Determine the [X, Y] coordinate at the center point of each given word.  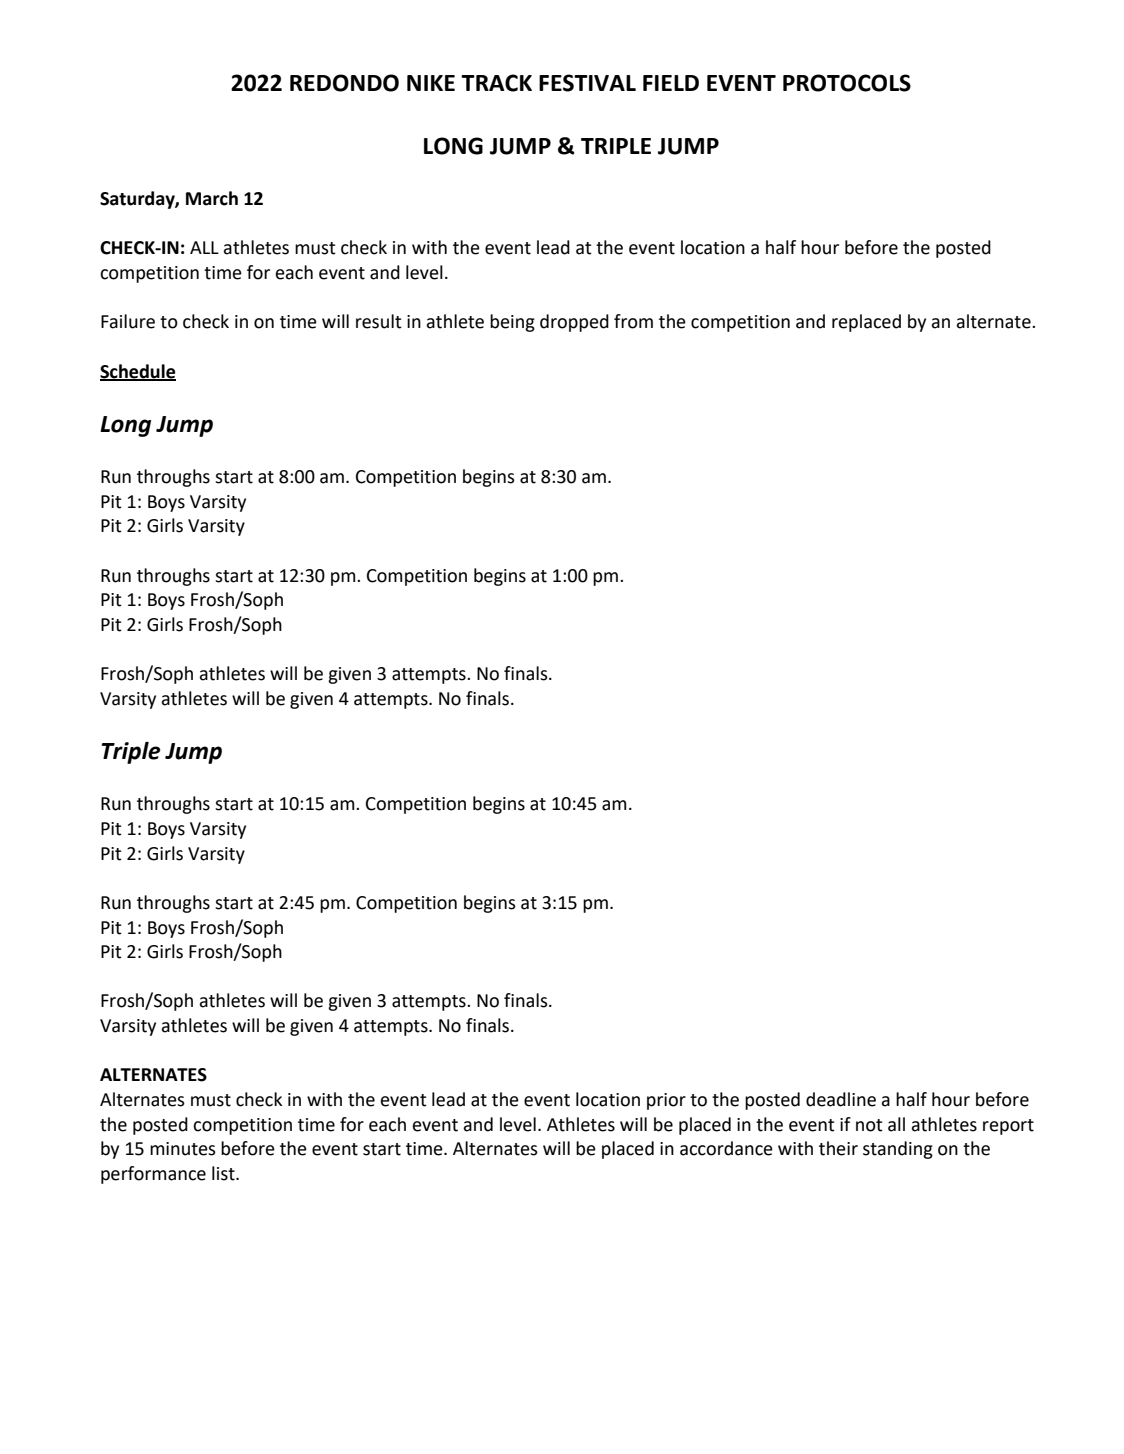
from [633, 321]
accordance [726, 1148]
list [224, 1173]
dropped [574, 323]
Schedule [138, 372]
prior [666, 1101]
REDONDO [344, 83]
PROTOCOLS [847, 83]
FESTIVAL [587, 83]
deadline [841, 1099]
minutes [183, 1149]
